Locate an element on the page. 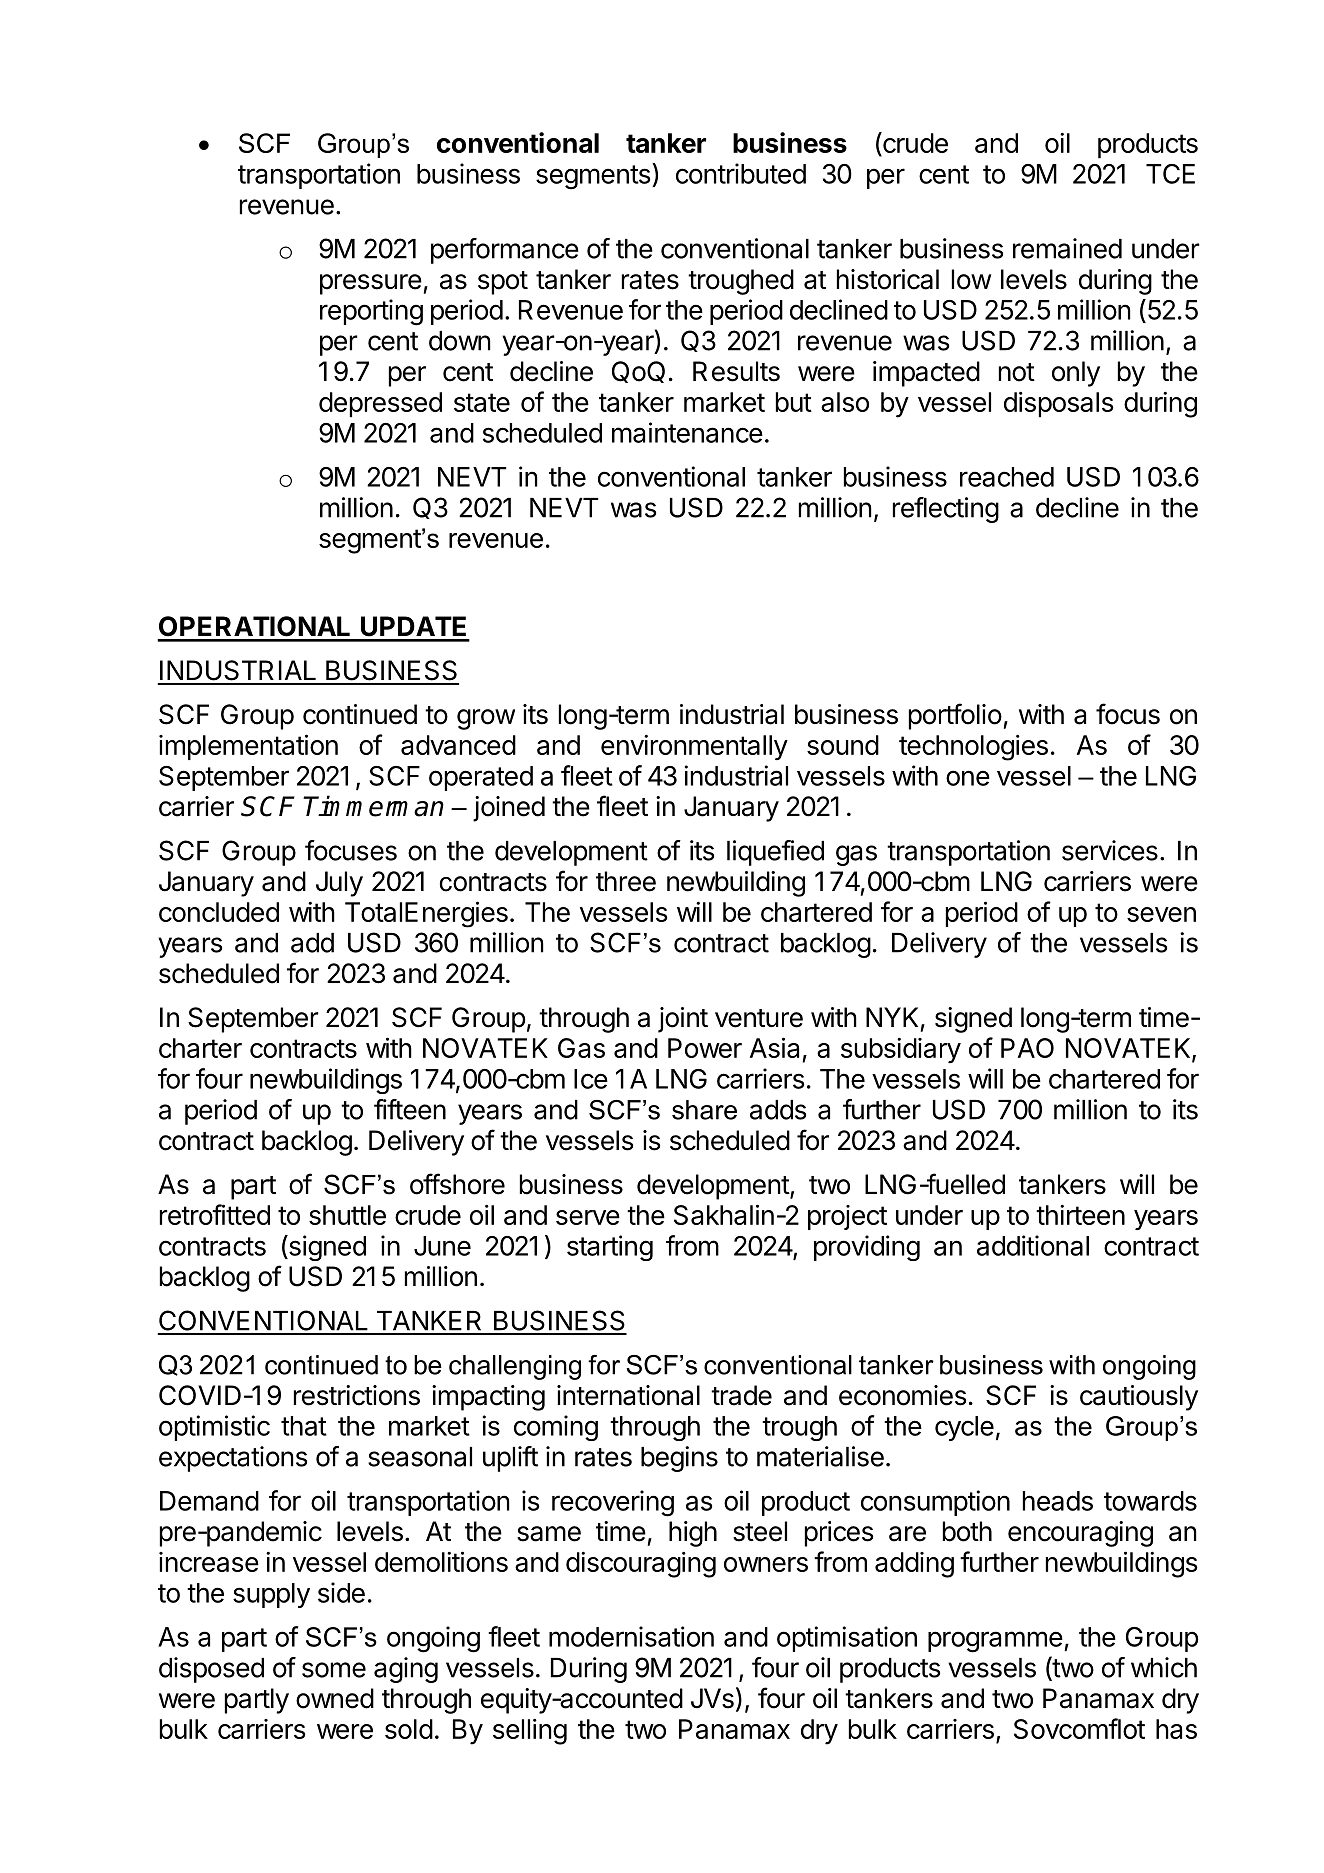 The height and width of the document is (1873, 1324). thirteen is located at coordinates (1080, 1215).
